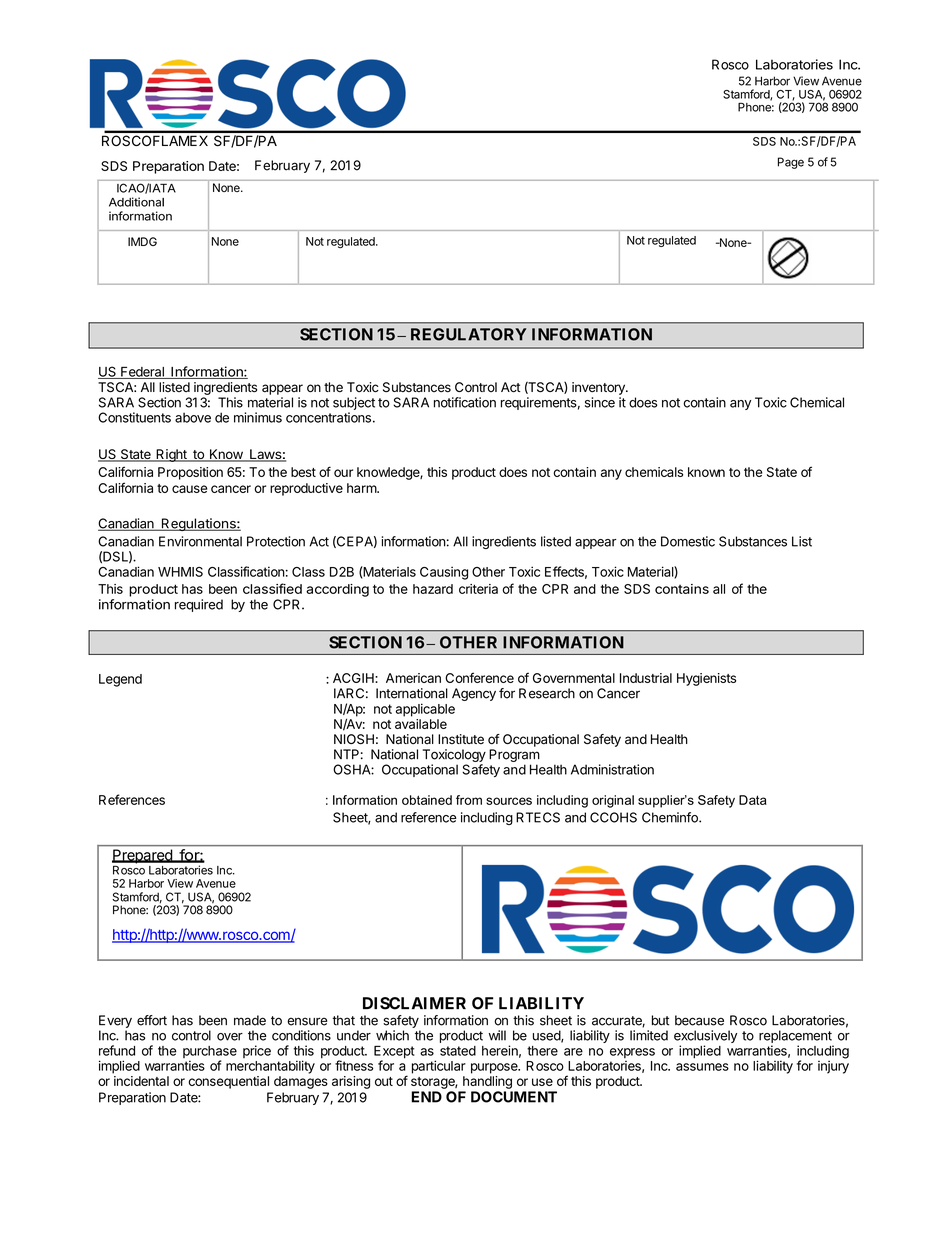  Describe the element at coordinates (706, 679) in the screenshot. I see `Hygienists` at that location.
